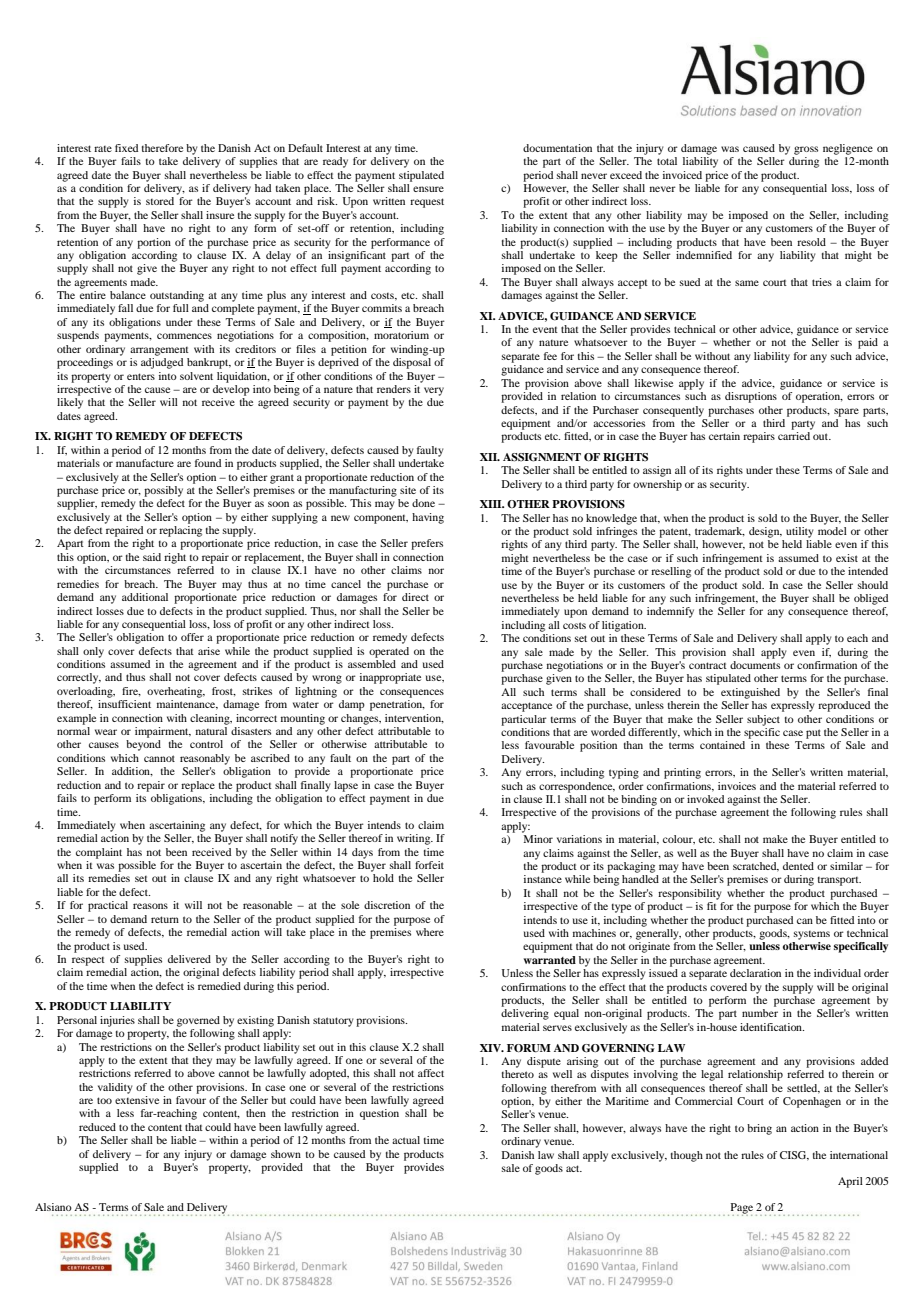 The image size is (924, 1308). I want to click on inappropriate, so click(390, 678).
